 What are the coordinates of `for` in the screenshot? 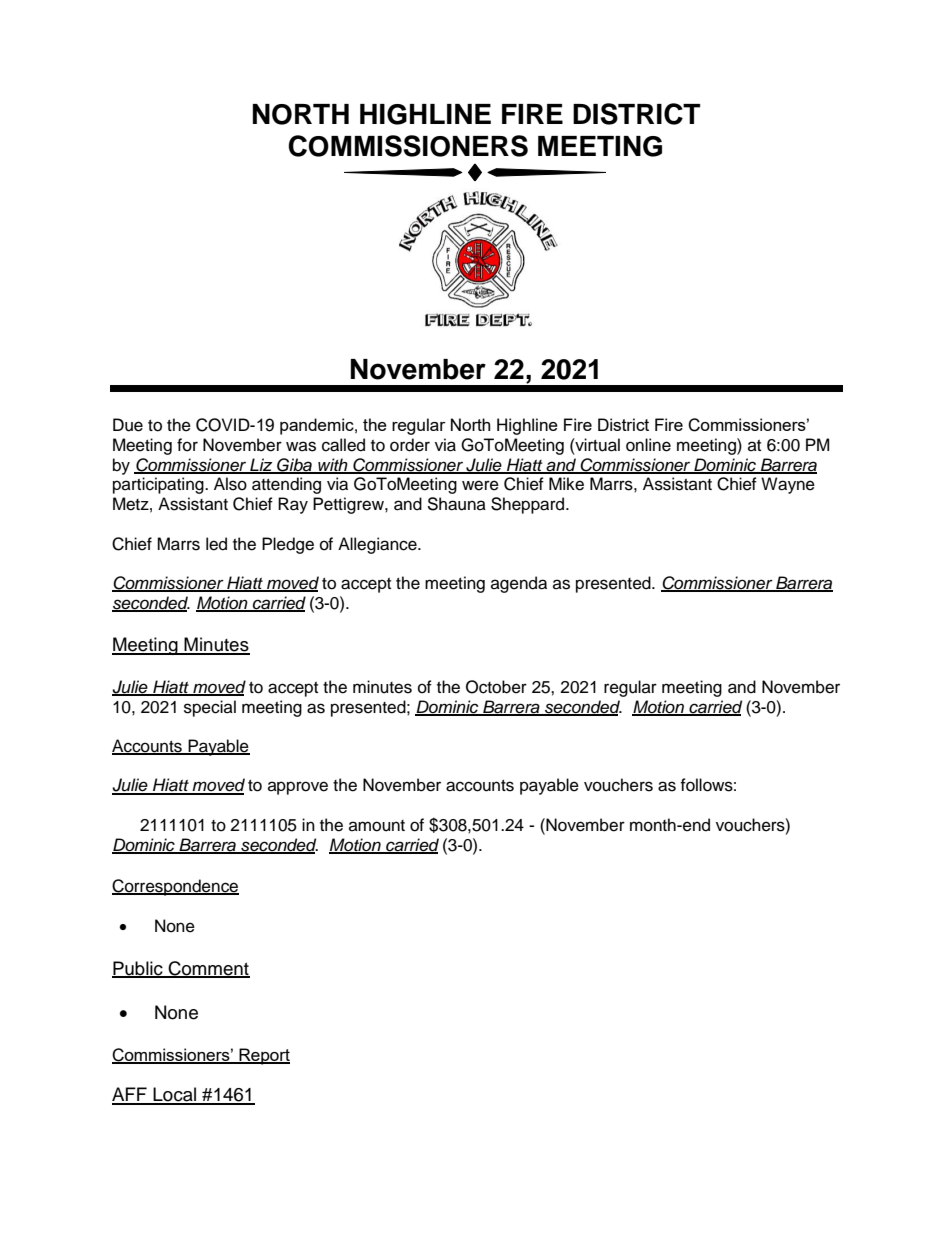 It's located at (187, 445).
